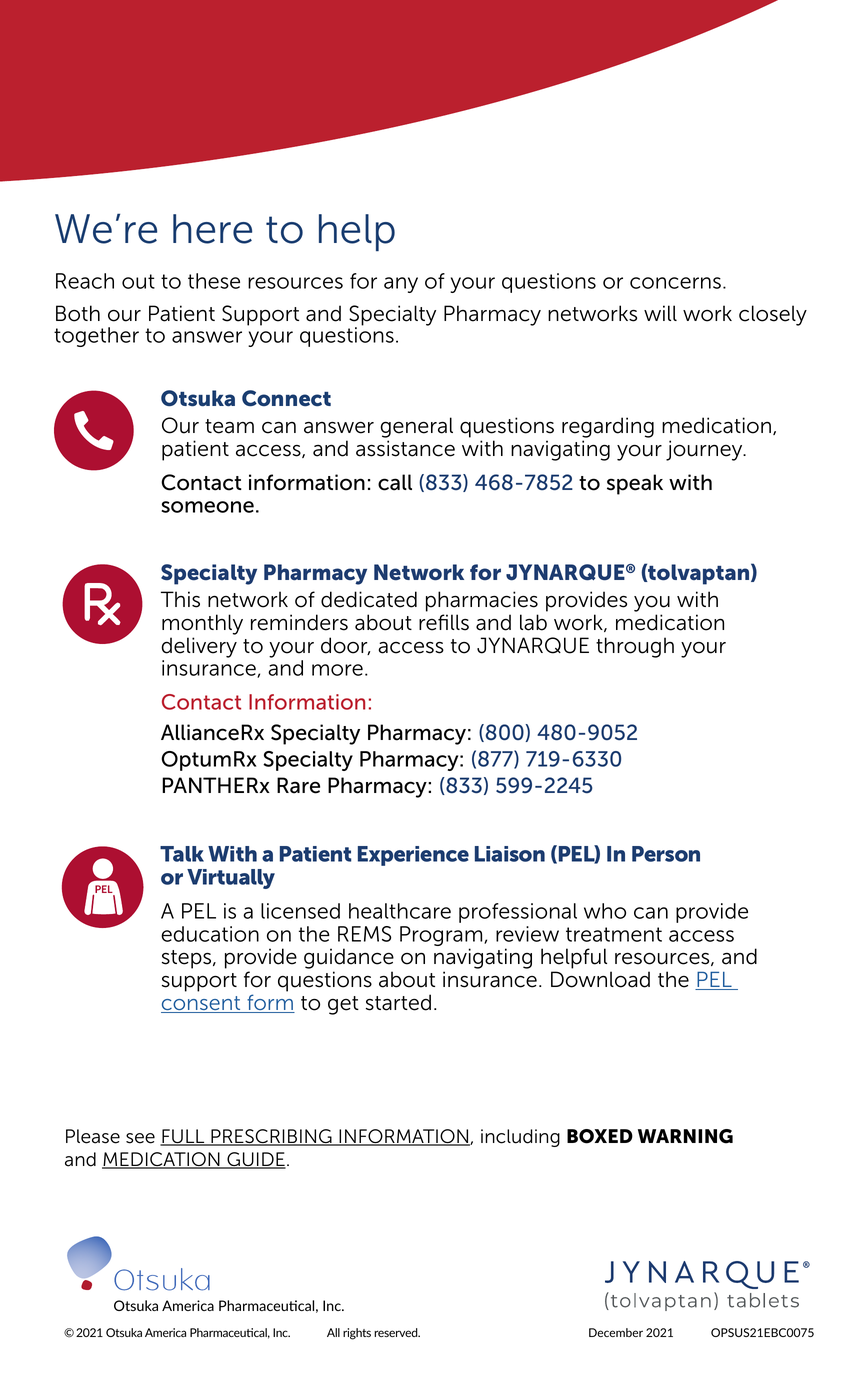 The width and height of the screenshot is (868, 1389). Describe the element at coordinates (413, 856) in the screenshot. I see `Experience` at that location.
